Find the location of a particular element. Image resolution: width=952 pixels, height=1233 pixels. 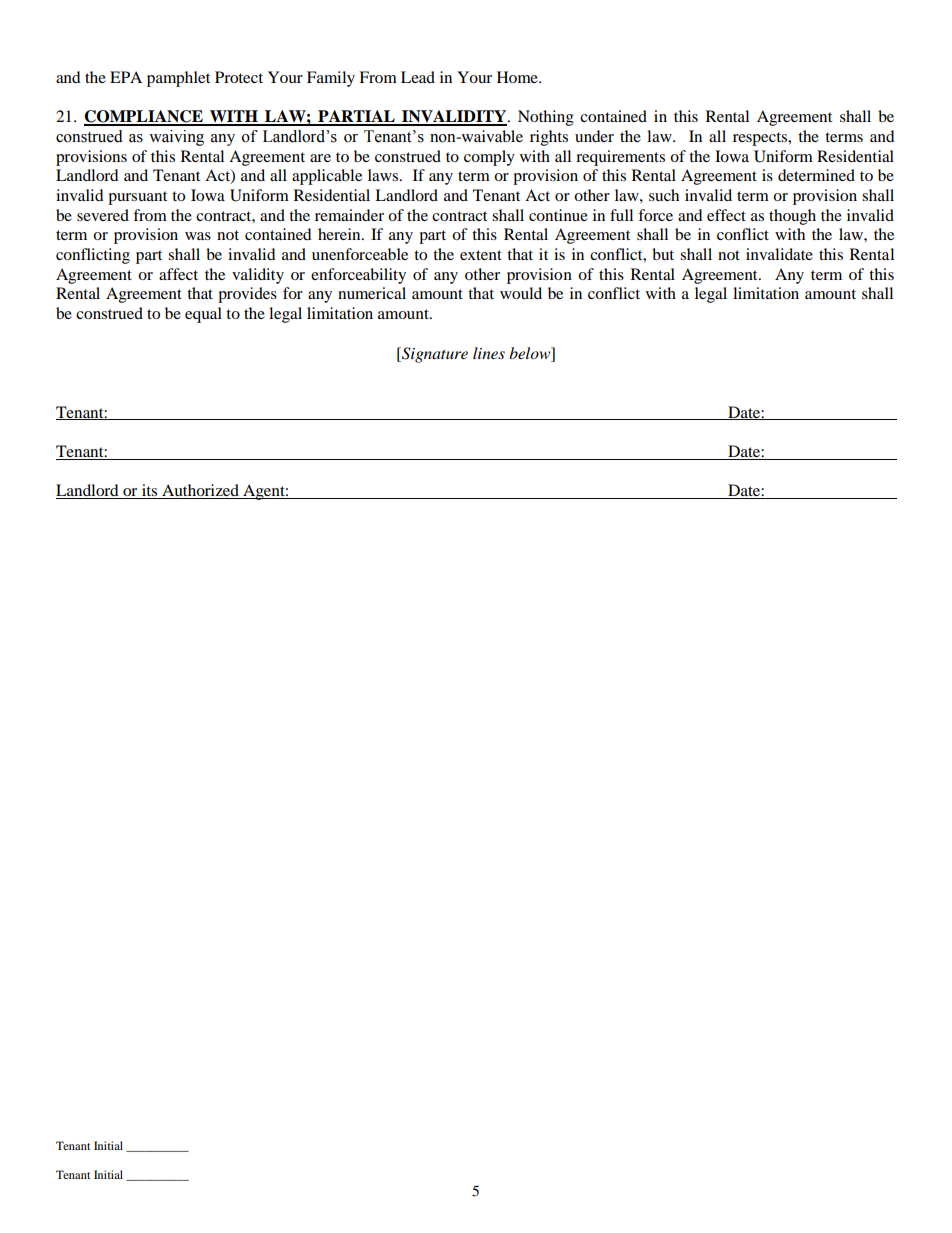

Authorized is located at coordinates (200, 491).
